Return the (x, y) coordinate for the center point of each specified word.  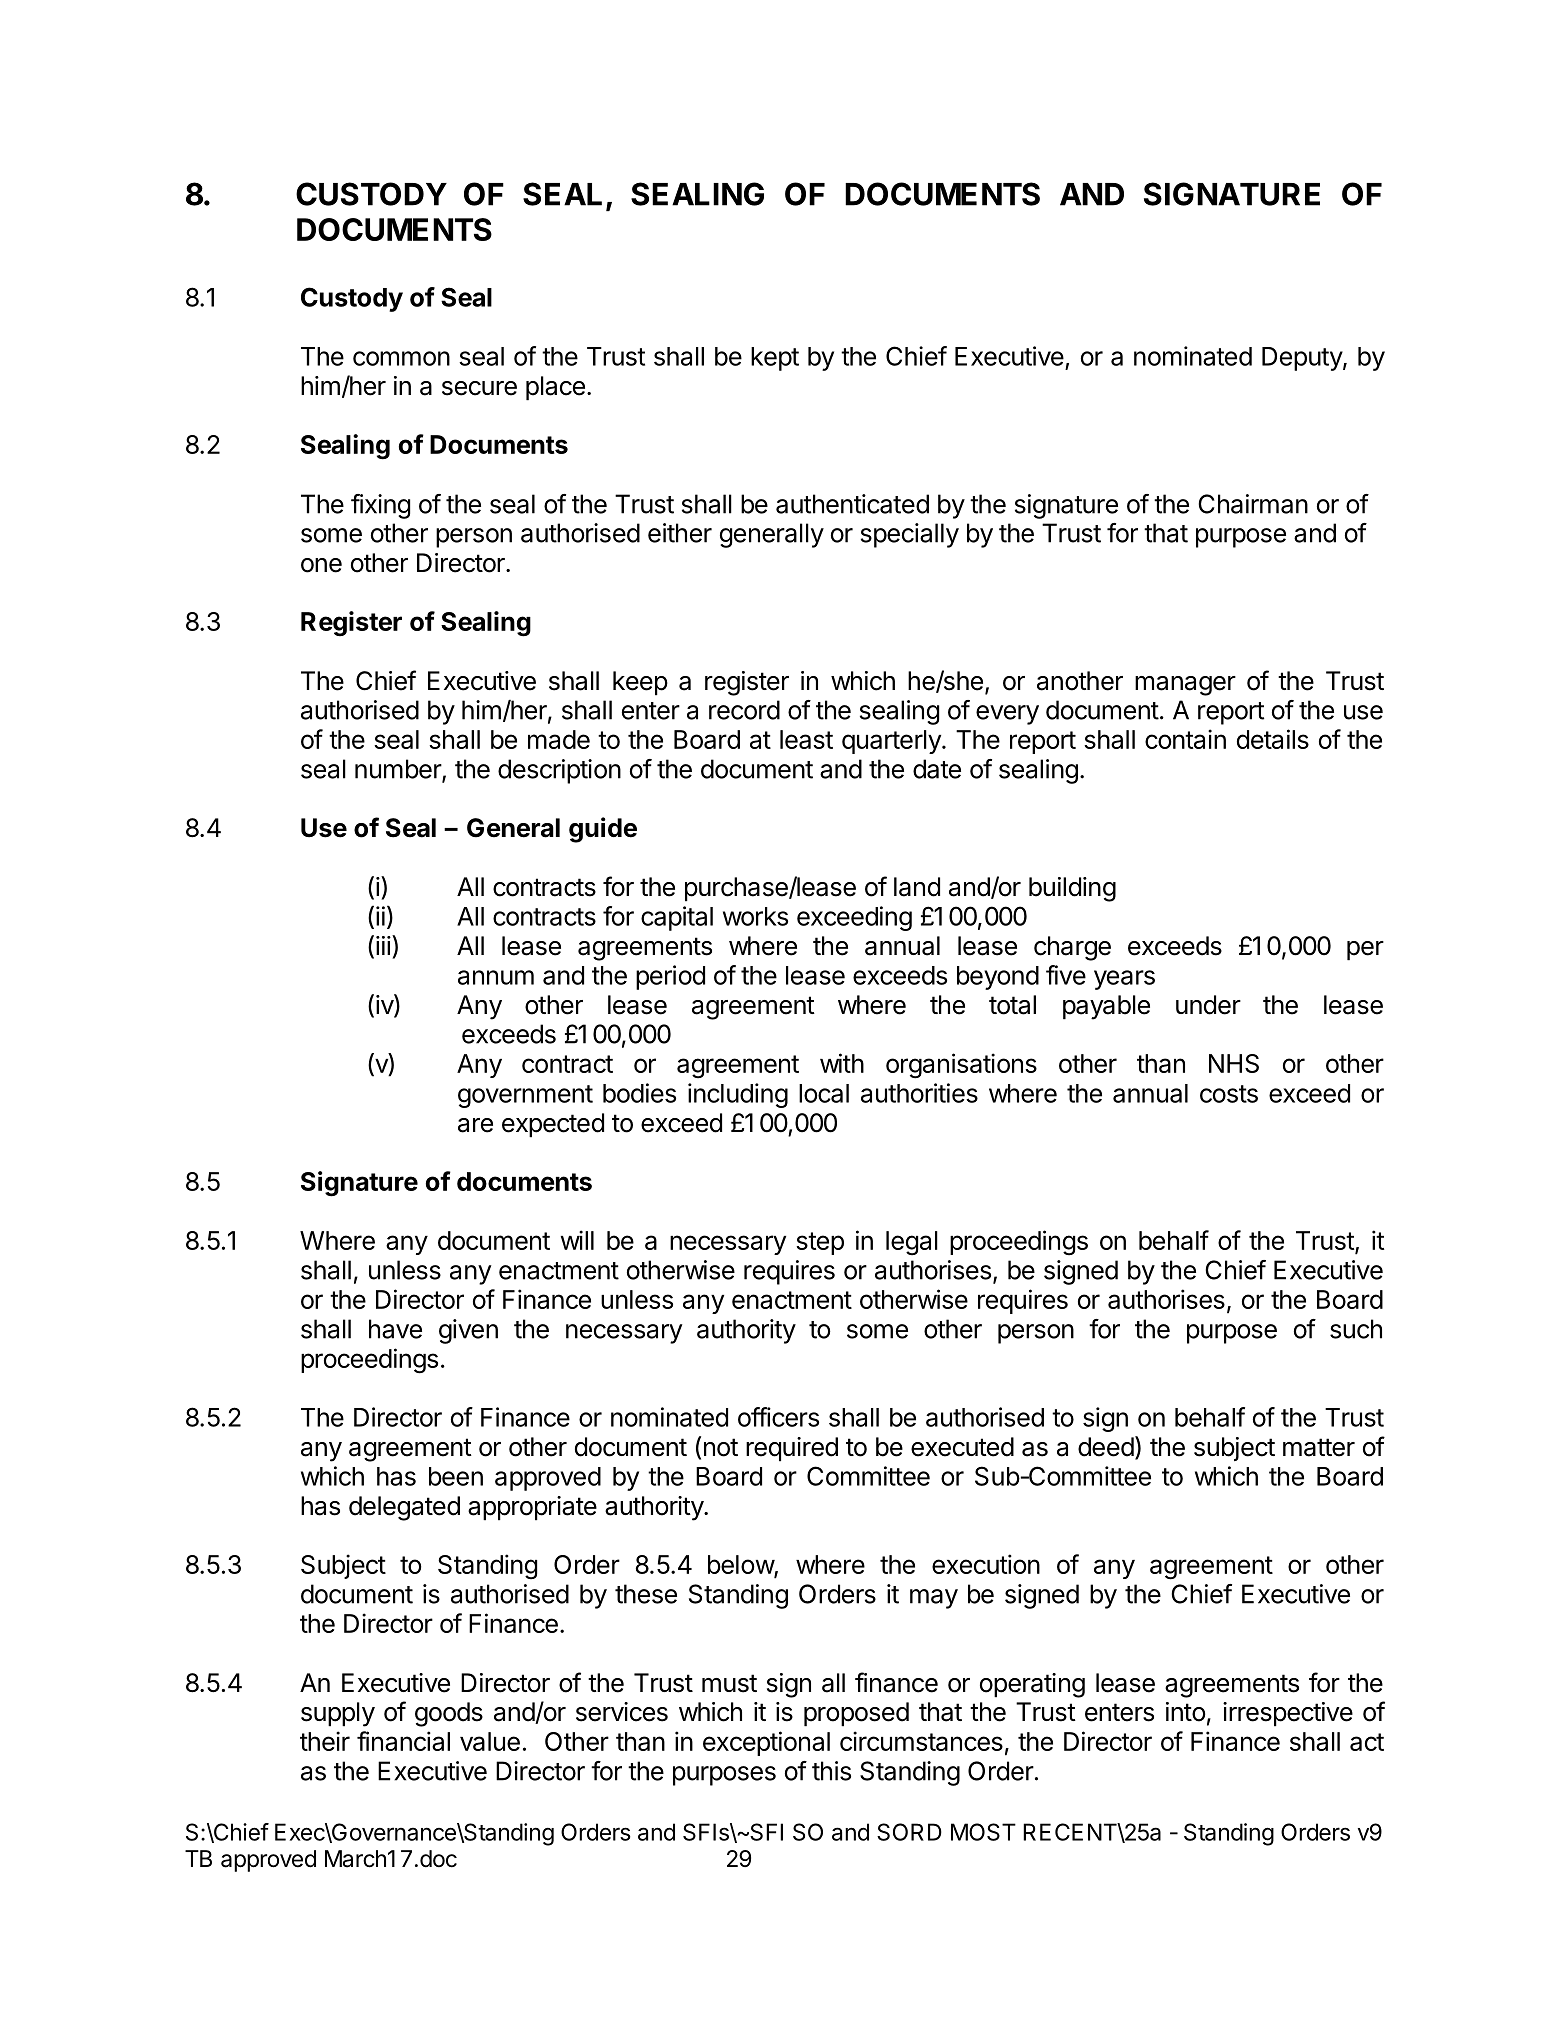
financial (403, 1741)
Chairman (1253, 504)
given (468, 1331)
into (1185, 1712)
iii (383, 945)
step (820, 1243)
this (831, 1771)
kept (775, 359)
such (1356, 1329)
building (1072, 889)
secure (479, 388)
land (917, 887)
